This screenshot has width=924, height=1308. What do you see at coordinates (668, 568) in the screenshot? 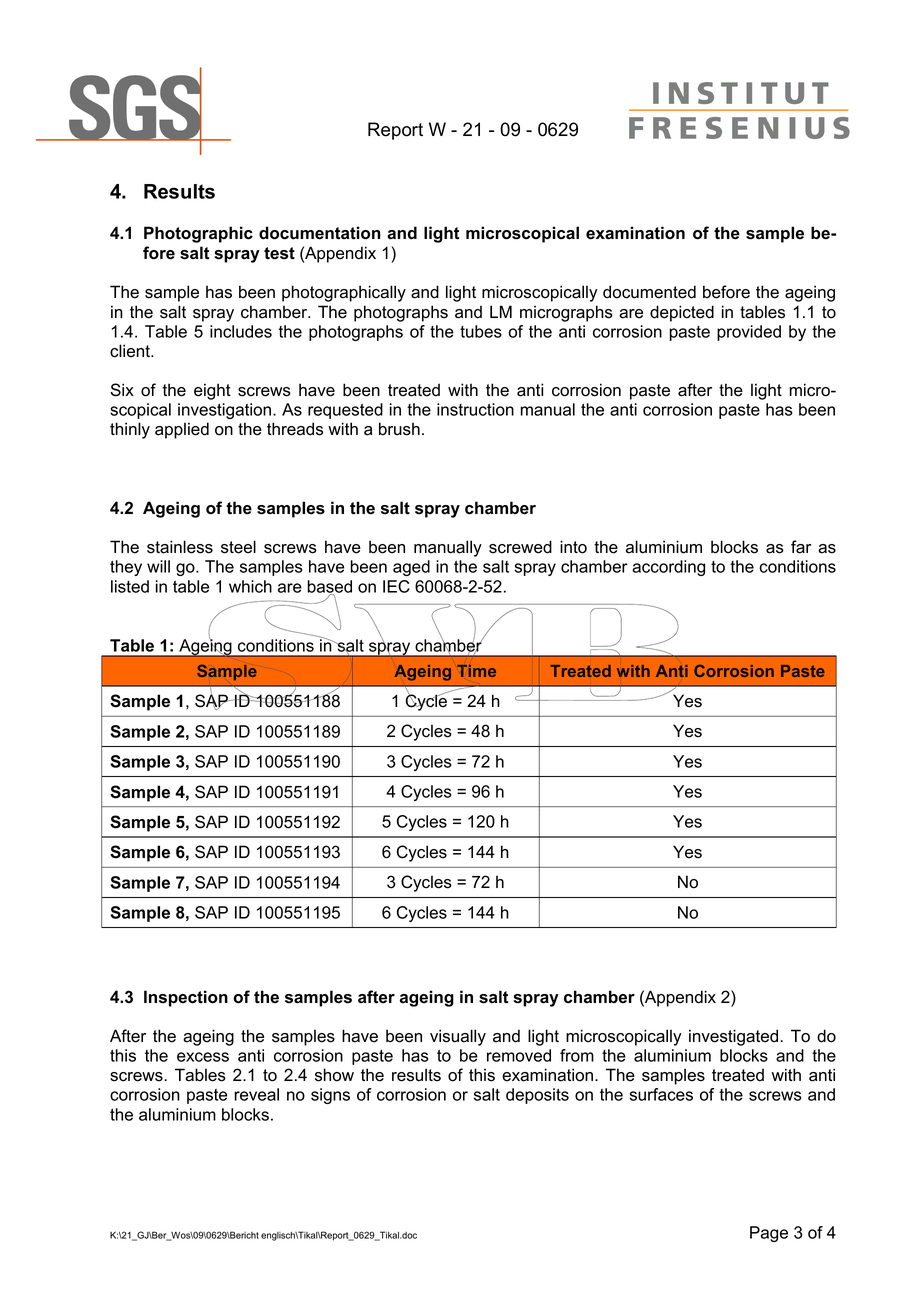
I see `according` at bounding box center [668, 568].
